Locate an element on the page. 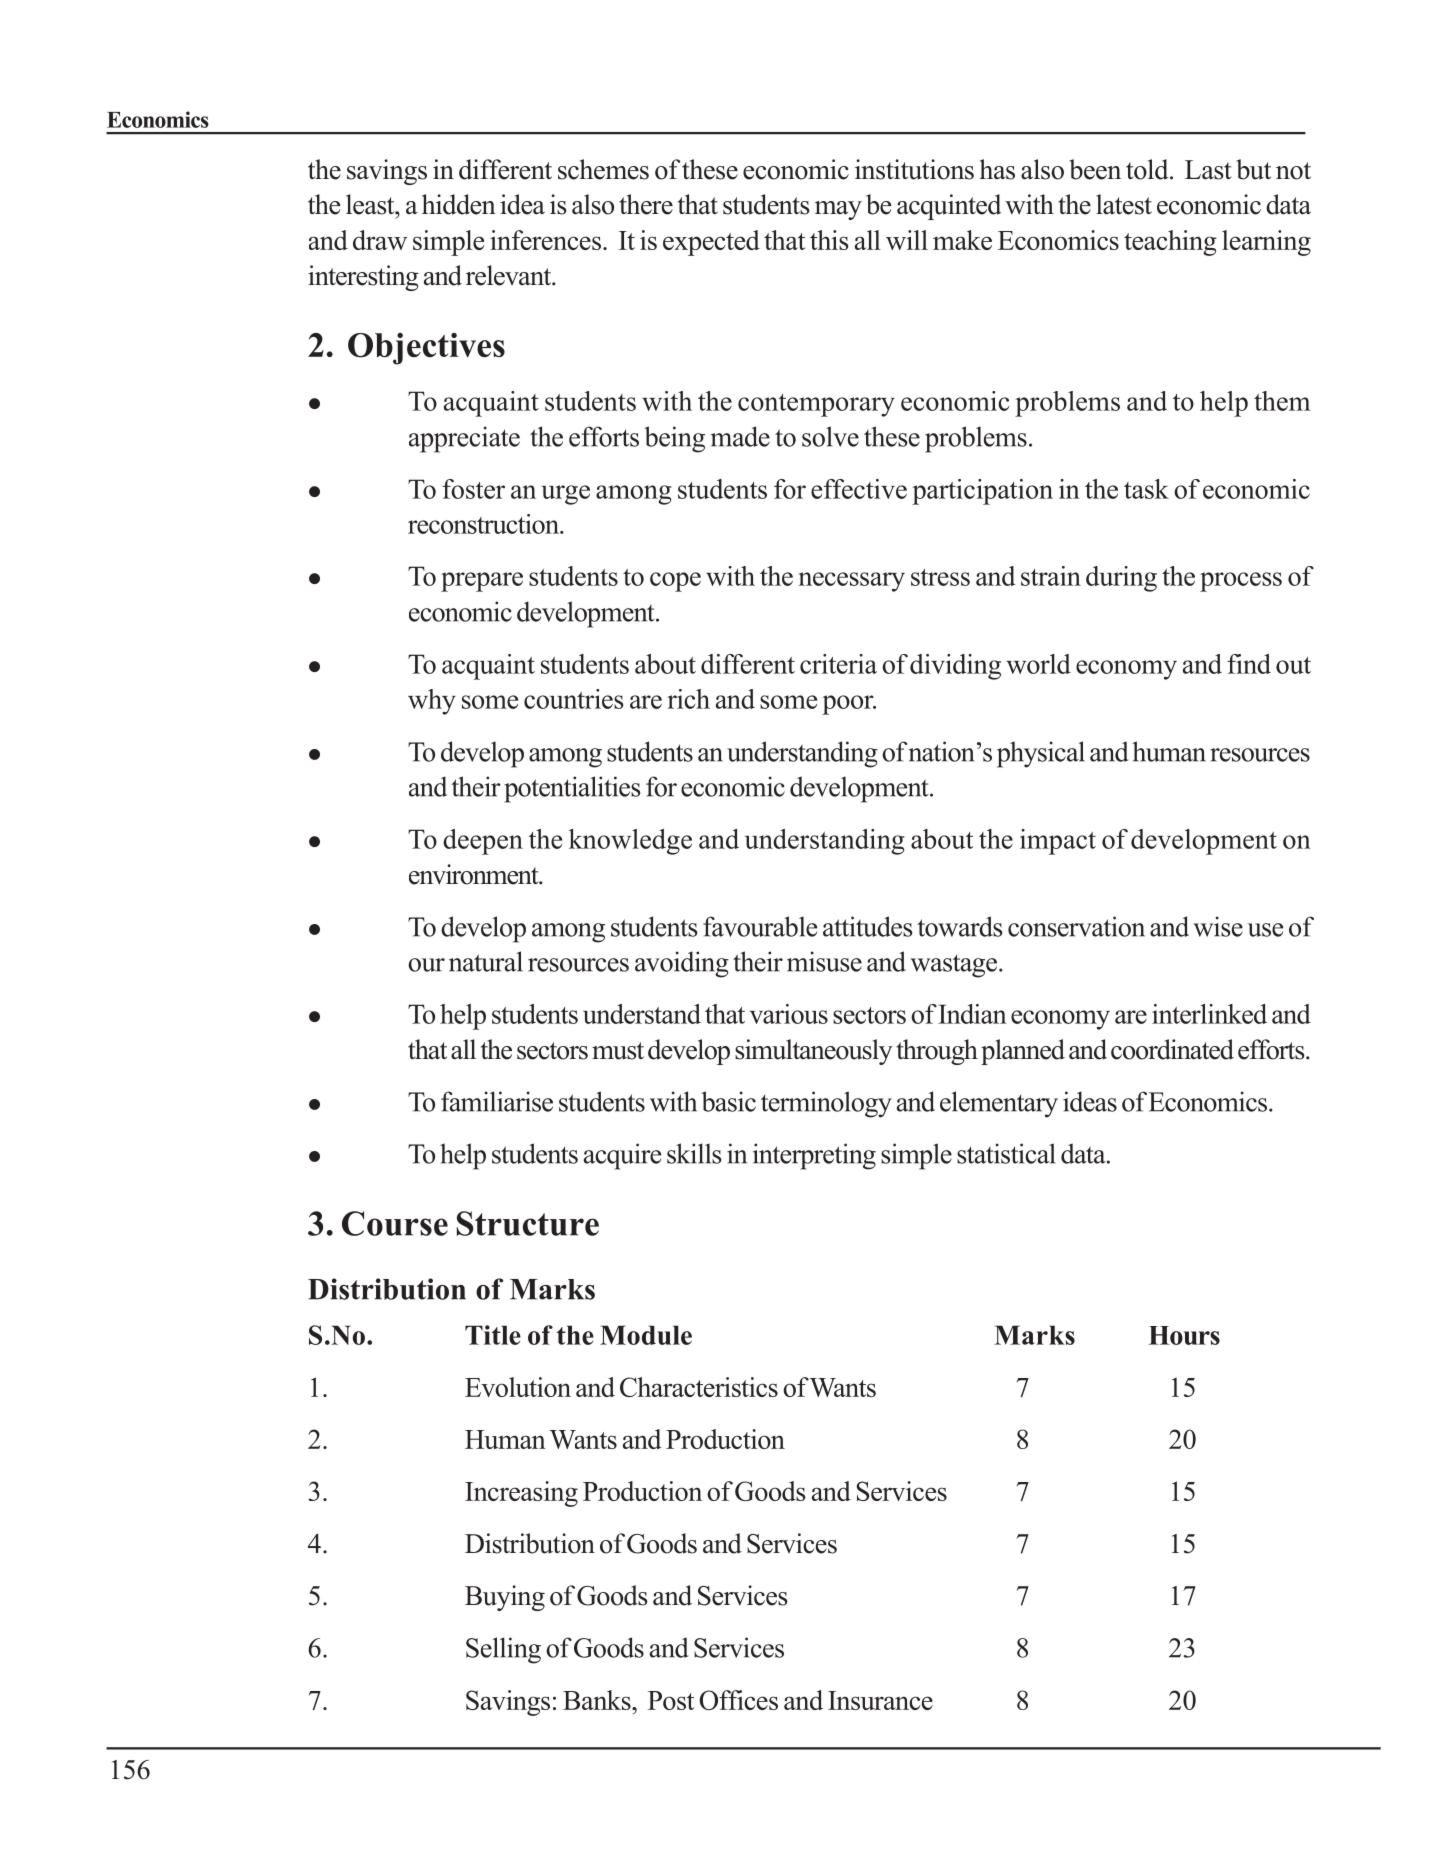  Selling is located at coordinates (503, 1650).
